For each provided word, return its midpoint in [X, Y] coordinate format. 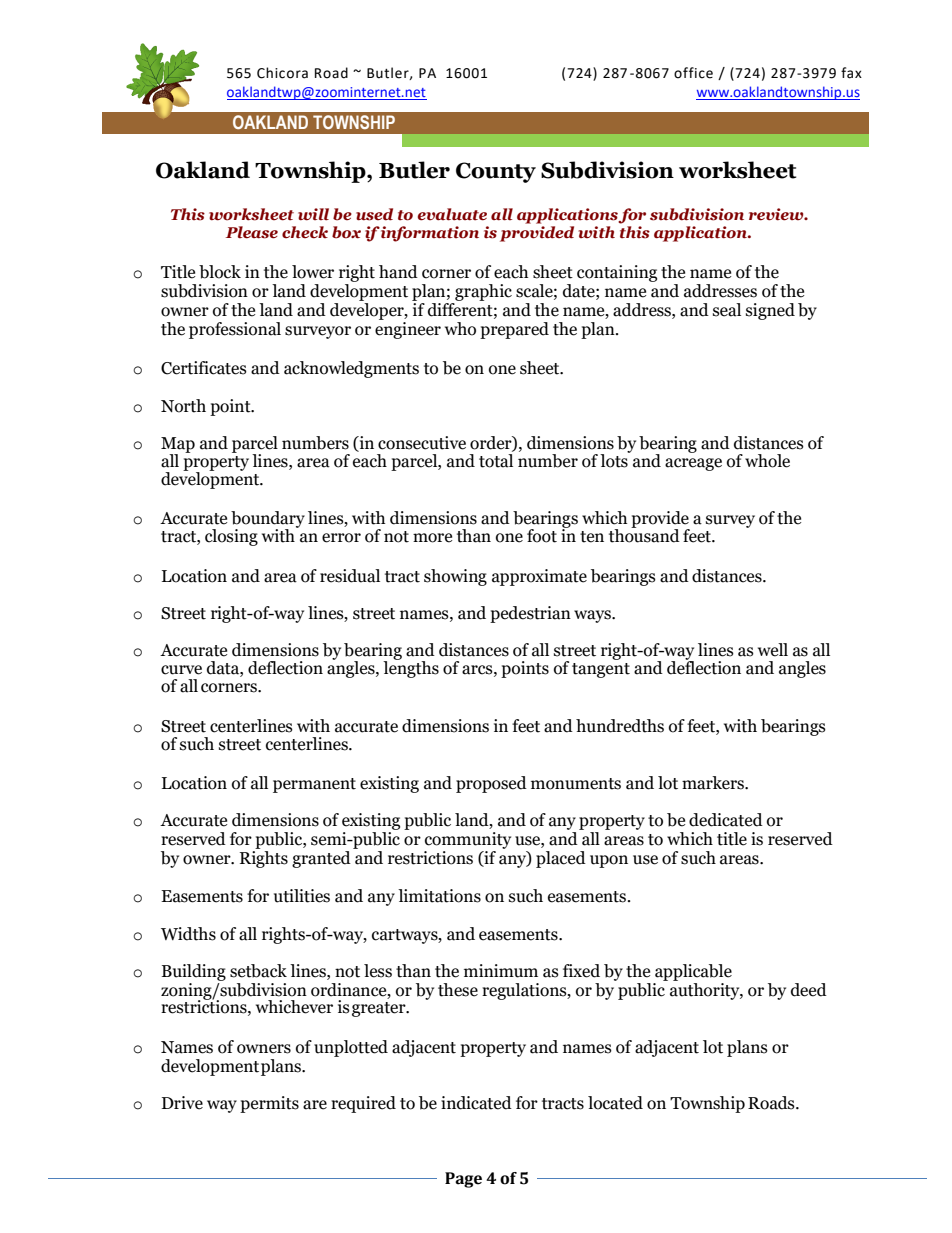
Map [178, 446]
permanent [314, 785]
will [313, 214]
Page [463, 1180]
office [693, 73]
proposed [491, 784]
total [496, 461]
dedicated [726, 820]
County [496, 172]
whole [767, 461]
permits [269, 1104]
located [615, 1103]
